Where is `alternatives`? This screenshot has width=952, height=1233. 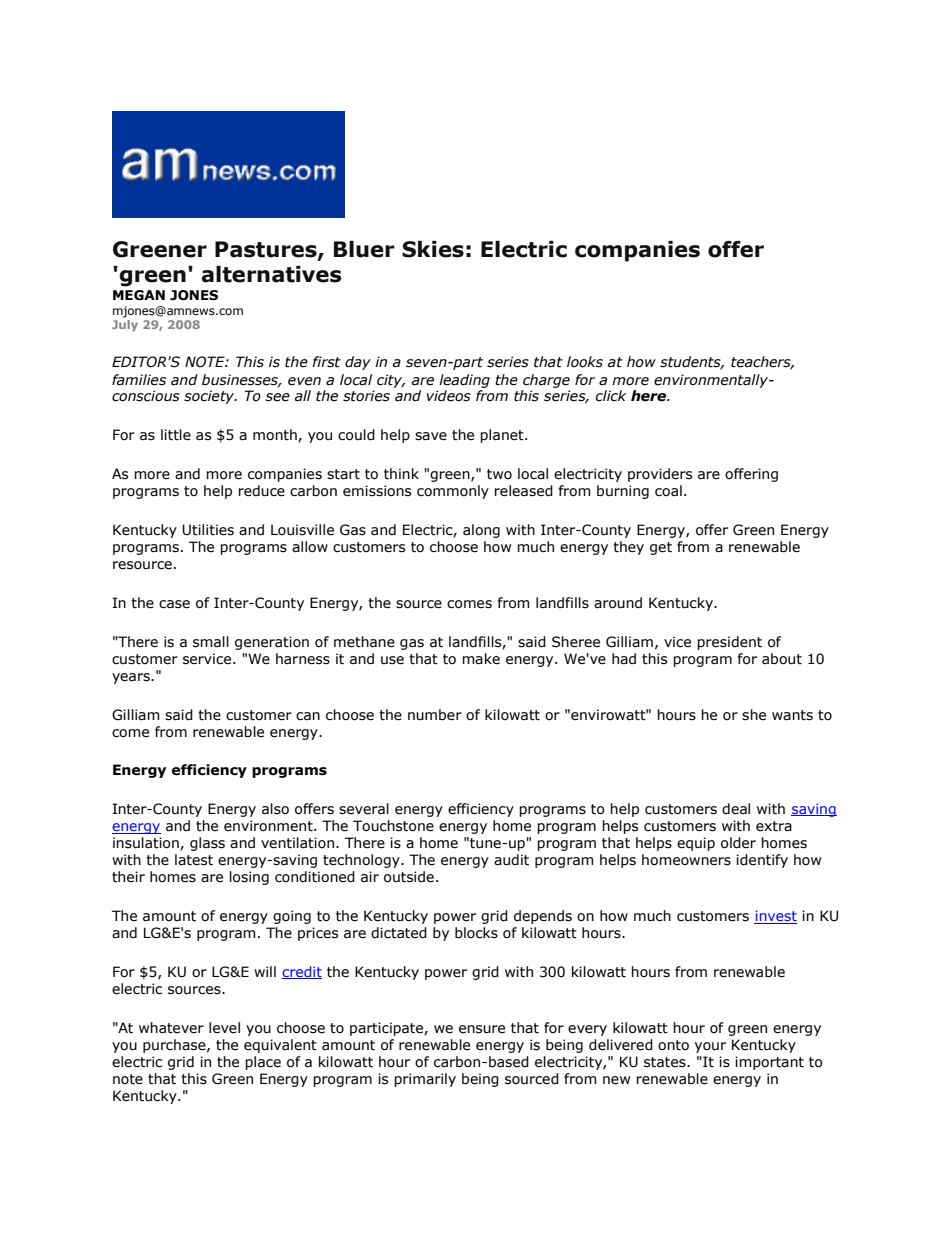 alternatives is located at coordinates (271, 274).
